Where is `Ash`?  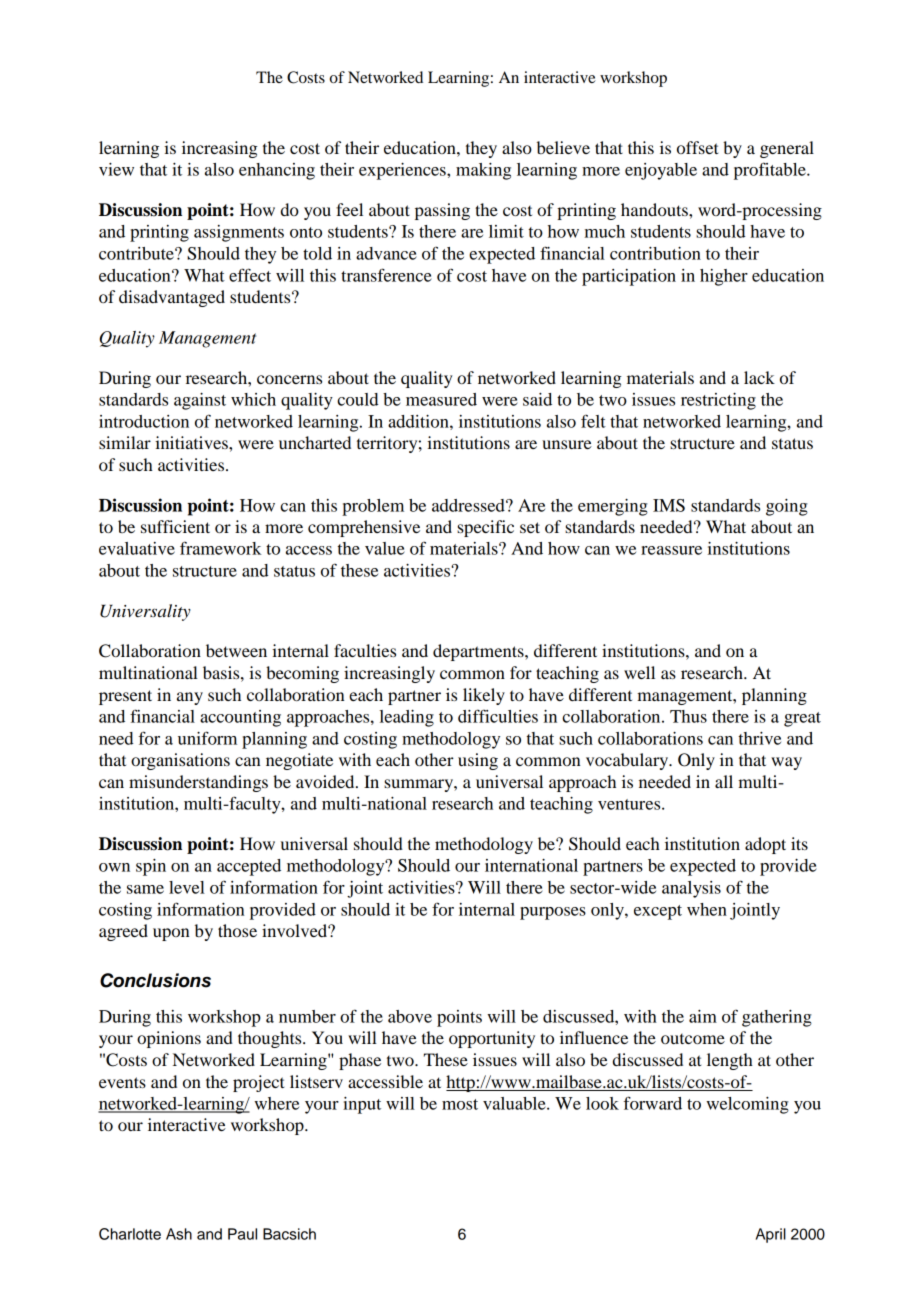 Ash is located at coordinates (179, 1234).
